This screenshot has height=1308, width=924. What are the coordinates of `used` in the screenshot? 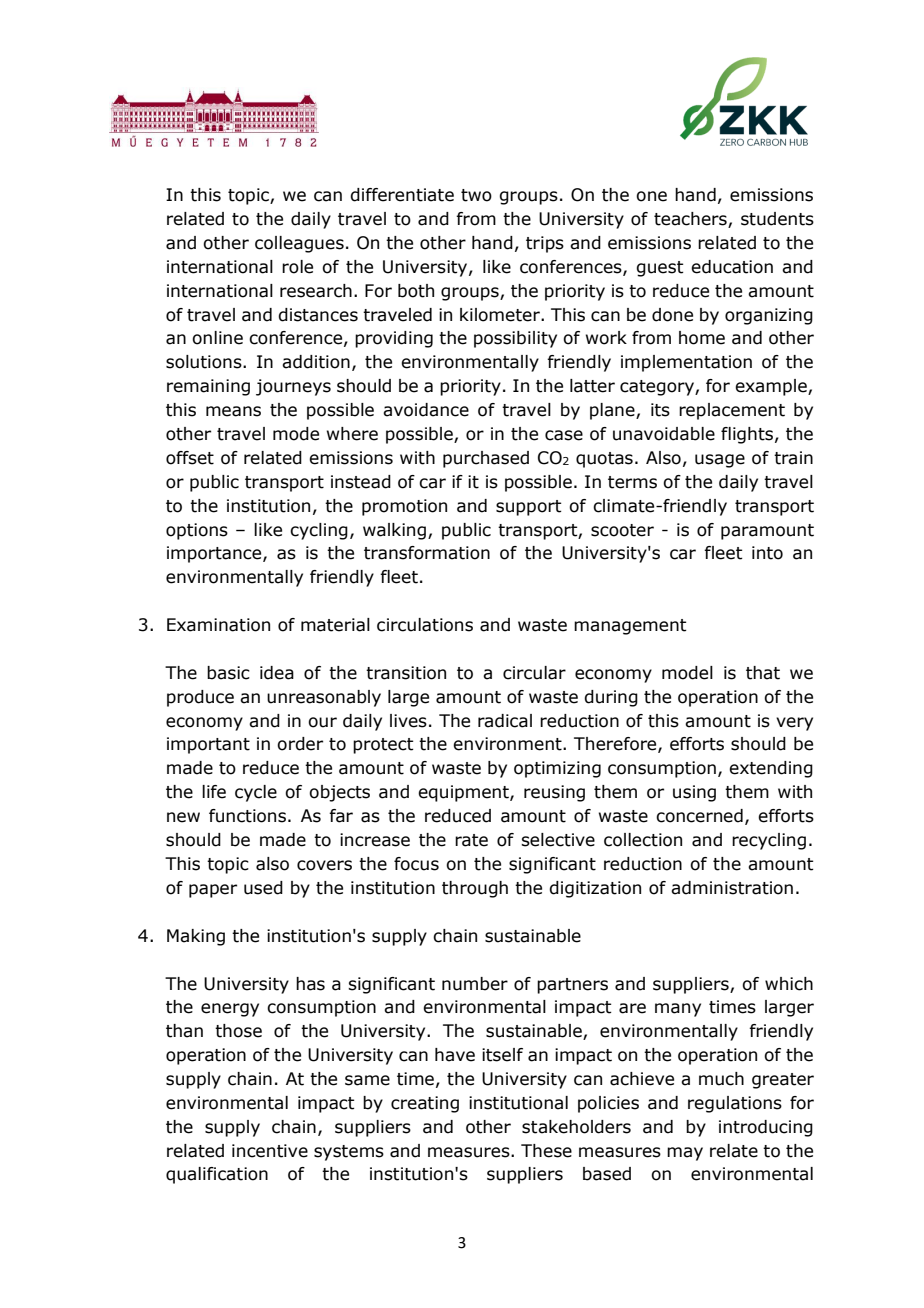 It's located at (263, 888).
